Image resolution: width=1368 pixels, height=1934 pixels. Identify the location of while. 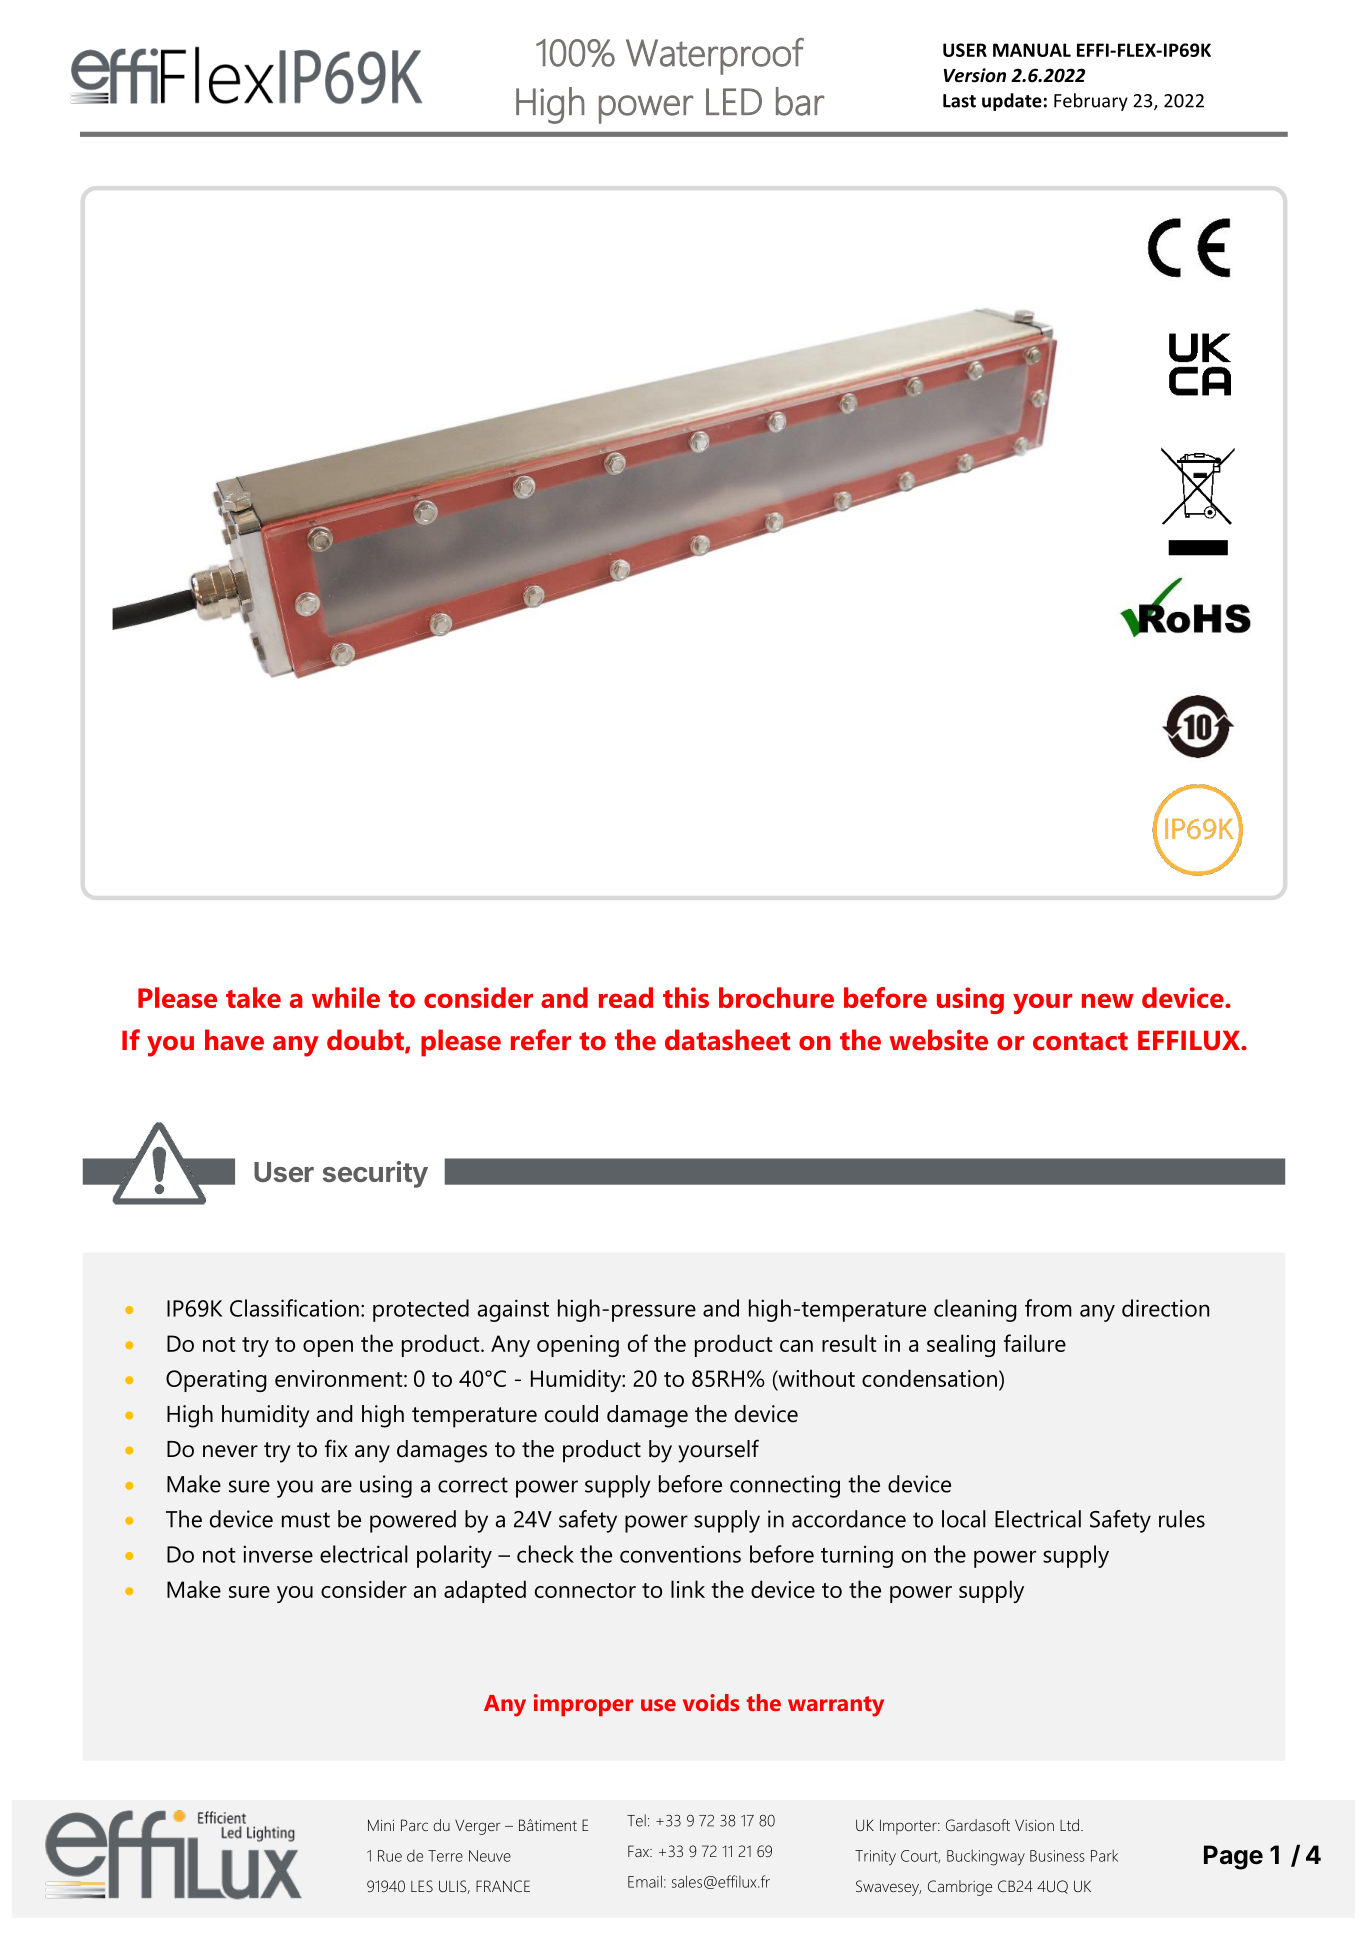
(346, 997).
